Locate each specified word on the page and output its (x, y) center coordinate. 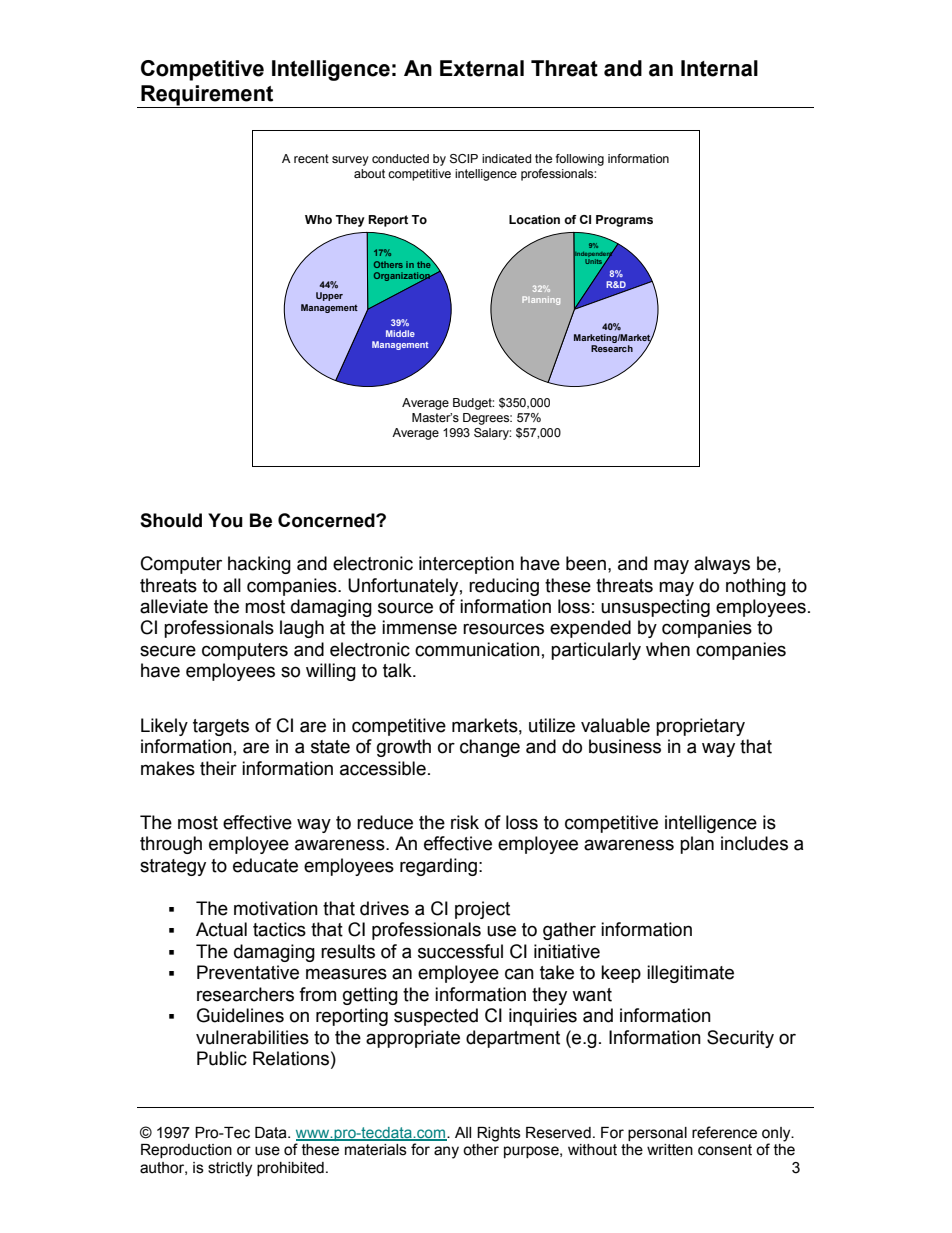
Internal (719, 68)
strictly (230, 1169)
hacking (259, 565)
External (482, 68)
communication (477, 649)
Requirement (207, 96)
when (668, 649)
